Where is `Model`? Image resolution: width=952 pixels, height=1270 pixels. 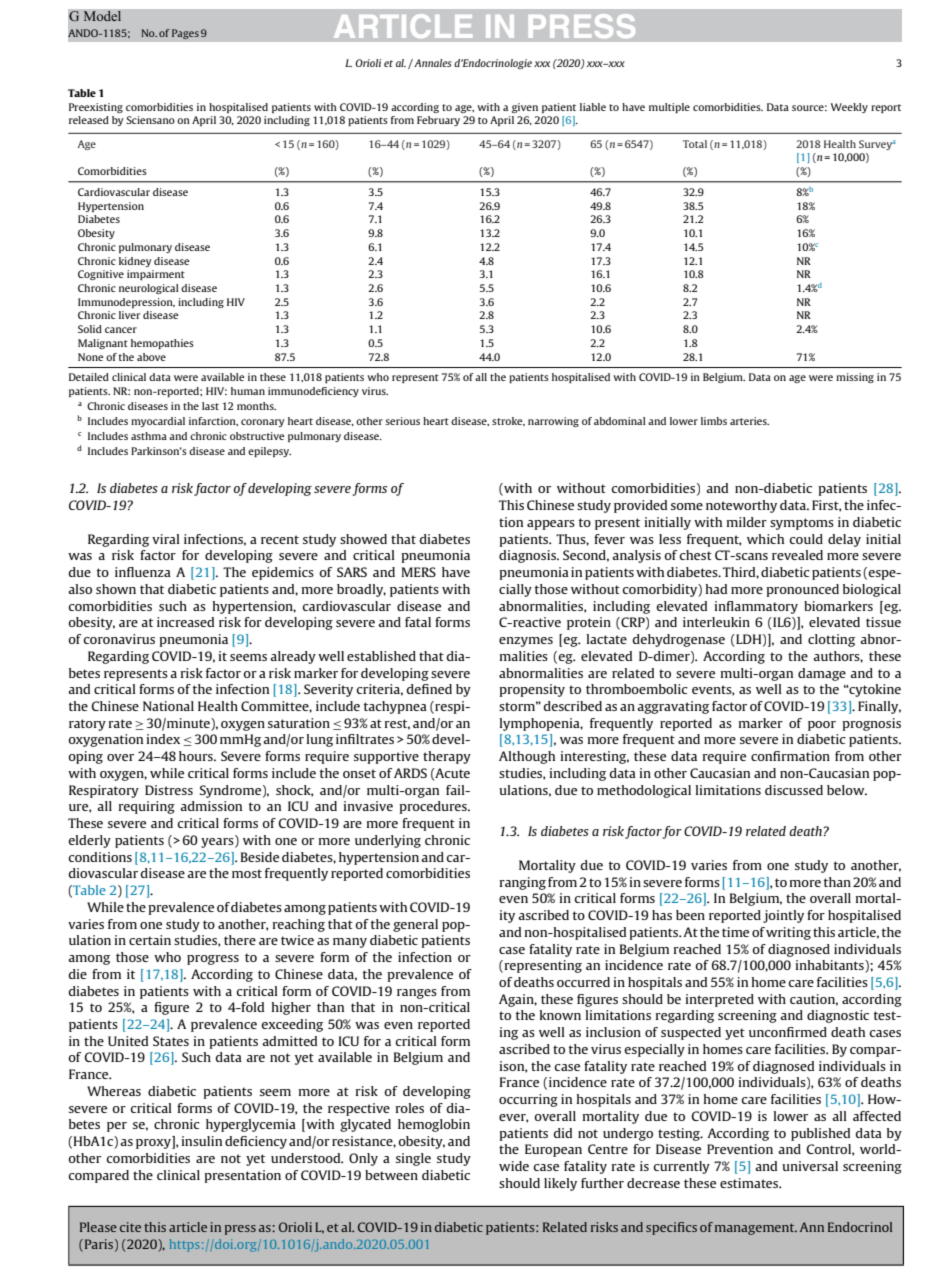 Model is located at coordinates (102, 16).
